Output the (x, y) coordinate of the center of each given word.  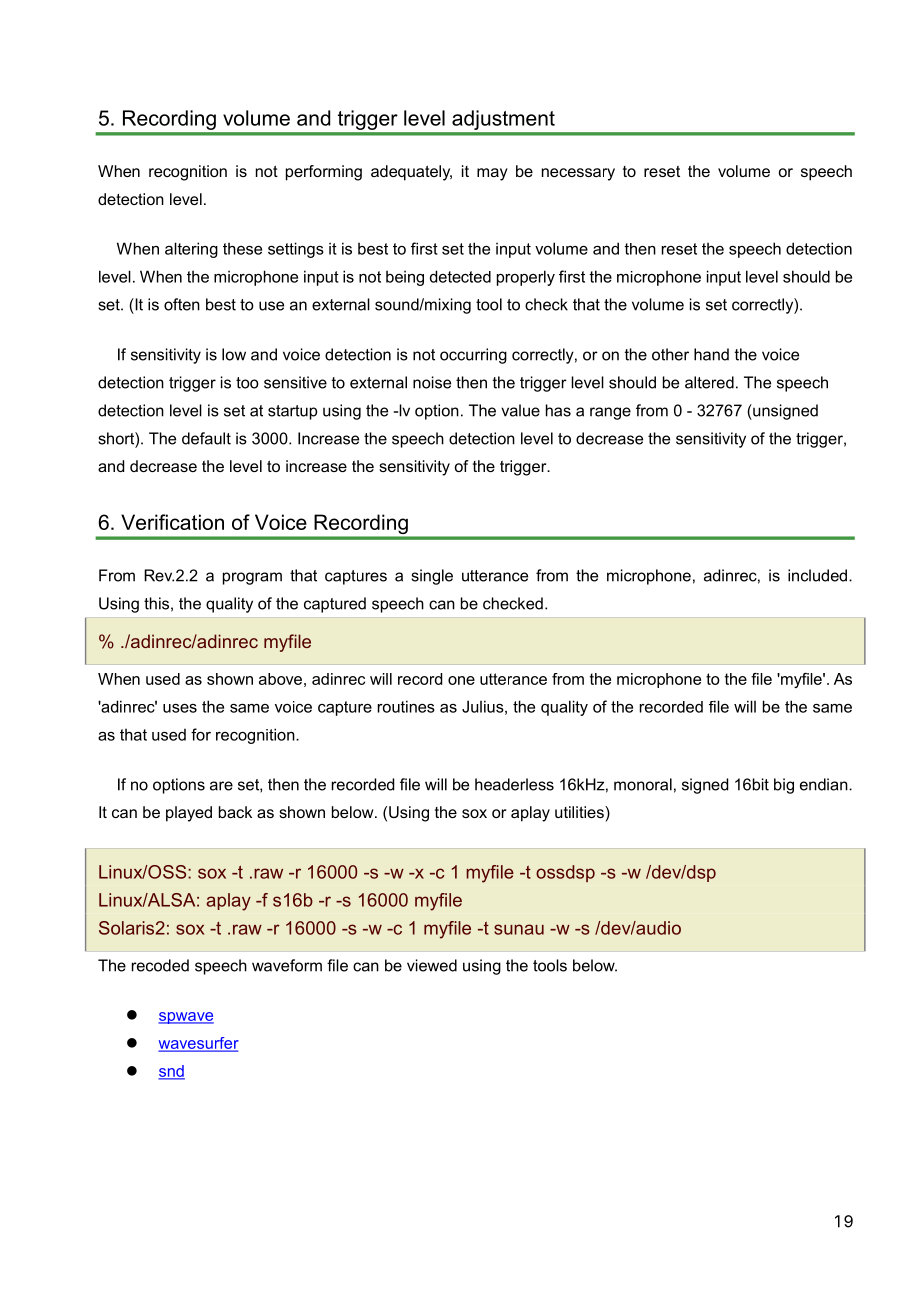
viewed (432, 965)
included (817, 575)
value (520, 410)
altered (709, 382)
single (432, 577)
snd (171, 1072)
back (235, 812)
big (784, 786)
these (242, 248)
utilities (580, 812)
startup (292, 412)
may (492, 174)
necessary (578, 174)
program (252, 578)
